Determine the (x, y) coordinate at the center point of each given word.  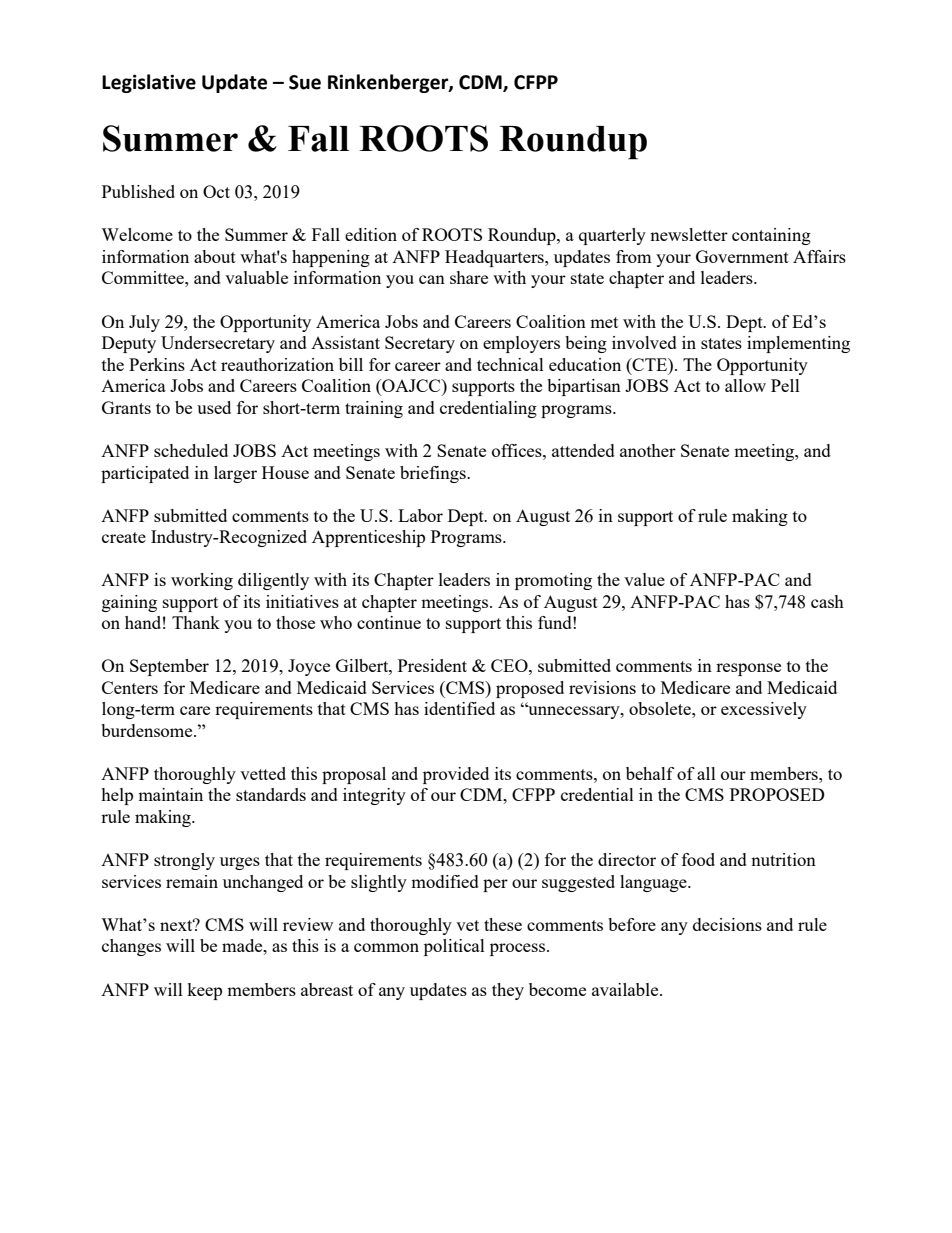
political (454, 947)
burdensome (148, 730)
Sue (305, 82)
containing (771, 236)
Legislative (149, 83)
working (202, 581)
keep (204, 991)
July (144, 323)
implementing (798, 344)
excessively (764, 710)
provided (456, 775)
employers (521, 344)
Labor (420, 515)
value (644, 579)
